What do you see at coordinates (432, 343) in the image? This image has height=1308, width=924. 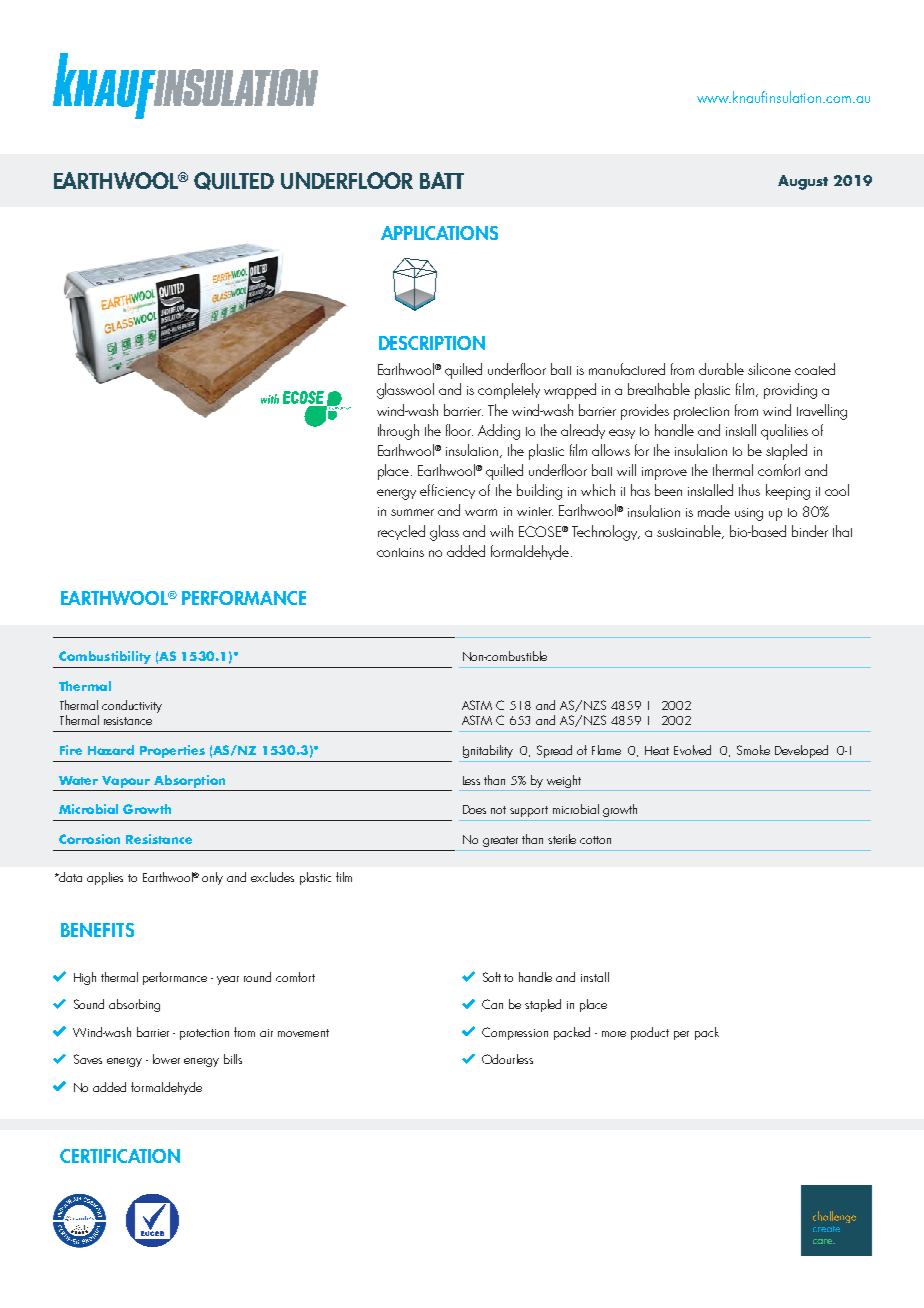 I see `DESCRIPTION` at bounding box center [432, 343].
